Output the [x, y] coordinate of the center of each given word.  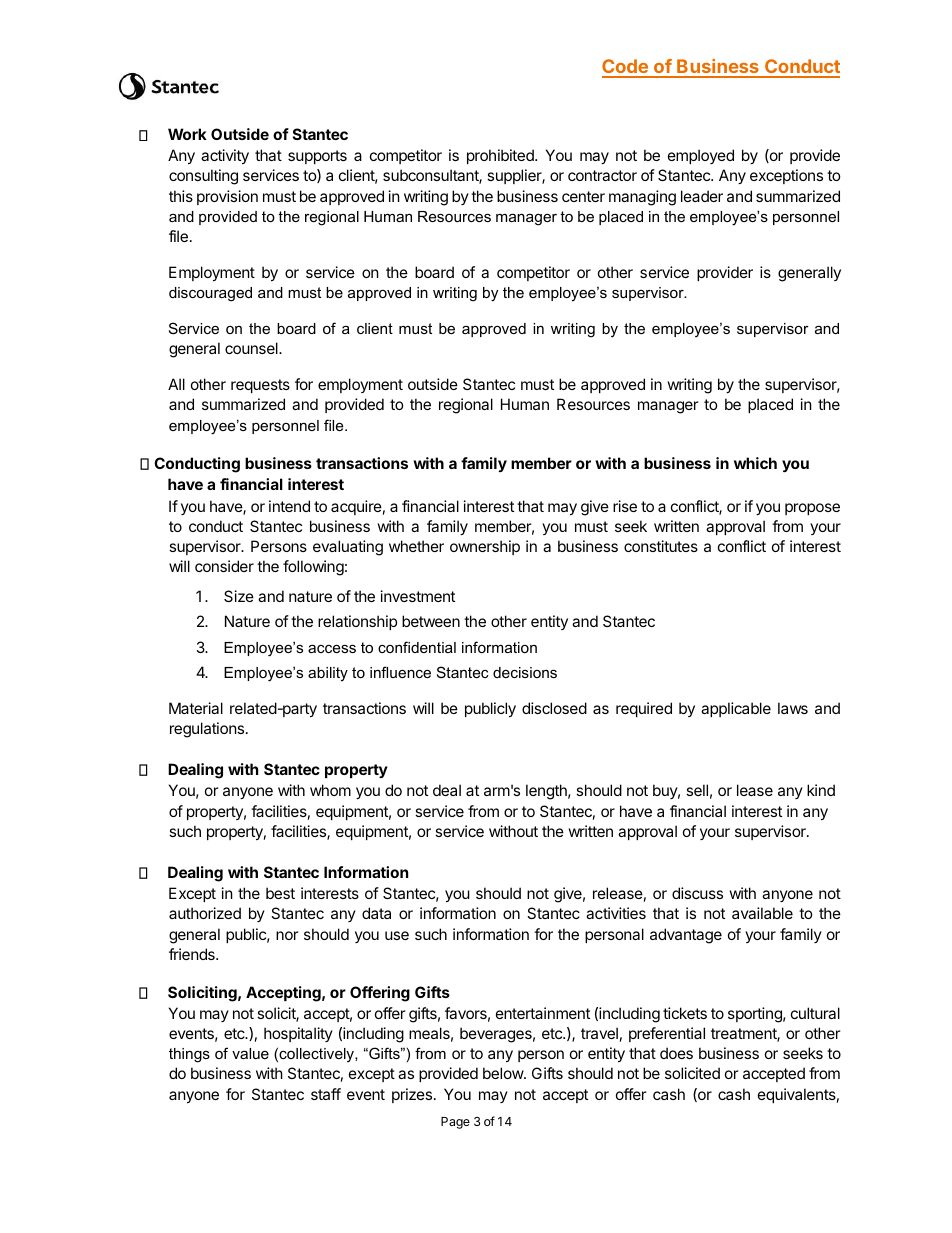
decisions [525, 672]
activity [225, 156]
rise [625, 506]
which [755, 463]
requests [260, 386]
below [504, 1073]
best [280, 893]
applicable [736, 709]
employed [701, 156]
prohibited [501, 156]
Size [239, 596]
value [250, 1053]
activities [616, 913]
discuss [697, 893]
